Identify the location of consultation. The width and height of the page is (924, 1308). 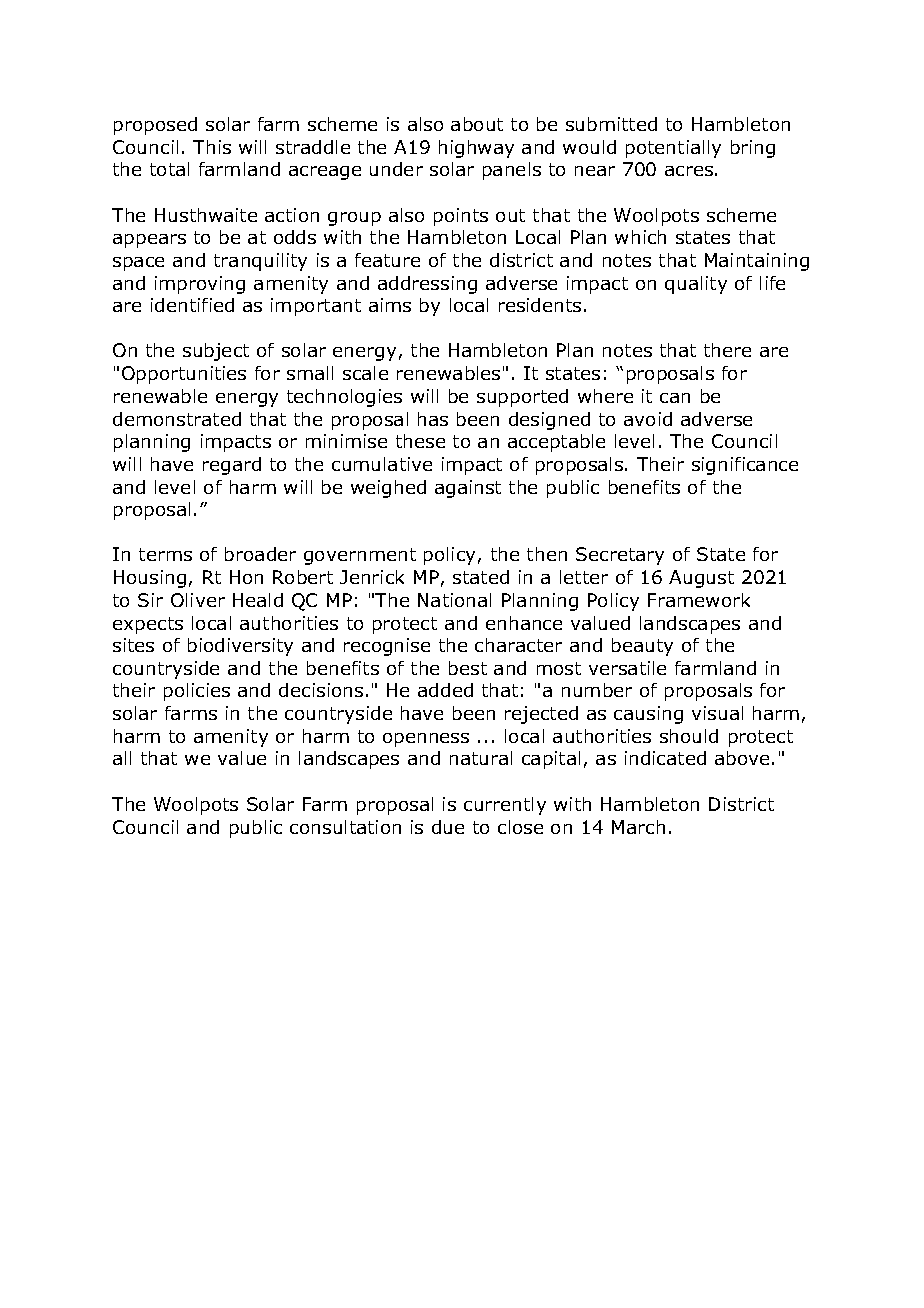
(345, 827).
